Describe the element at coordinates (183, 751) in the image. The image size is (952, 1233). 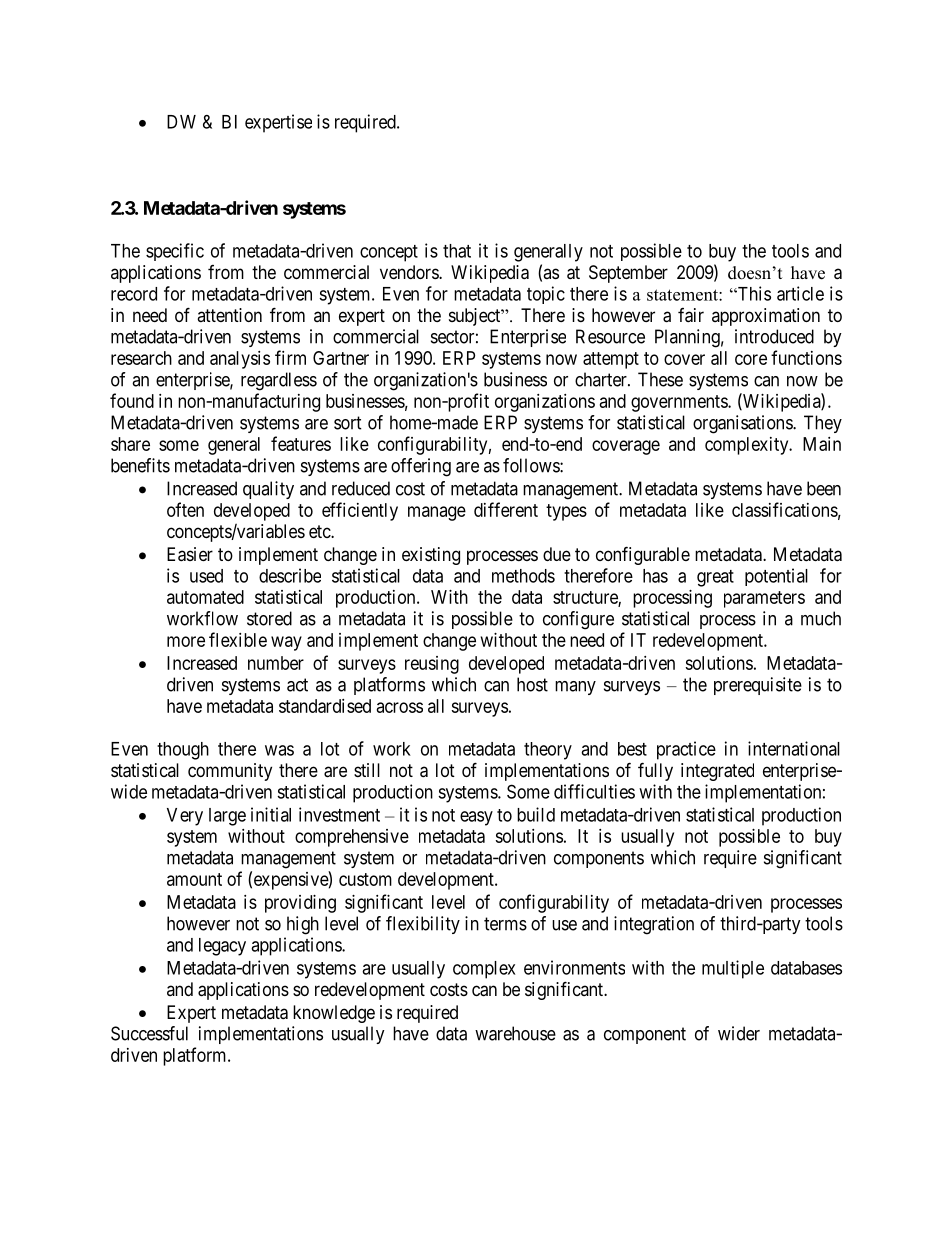
I see `though` at that location.
